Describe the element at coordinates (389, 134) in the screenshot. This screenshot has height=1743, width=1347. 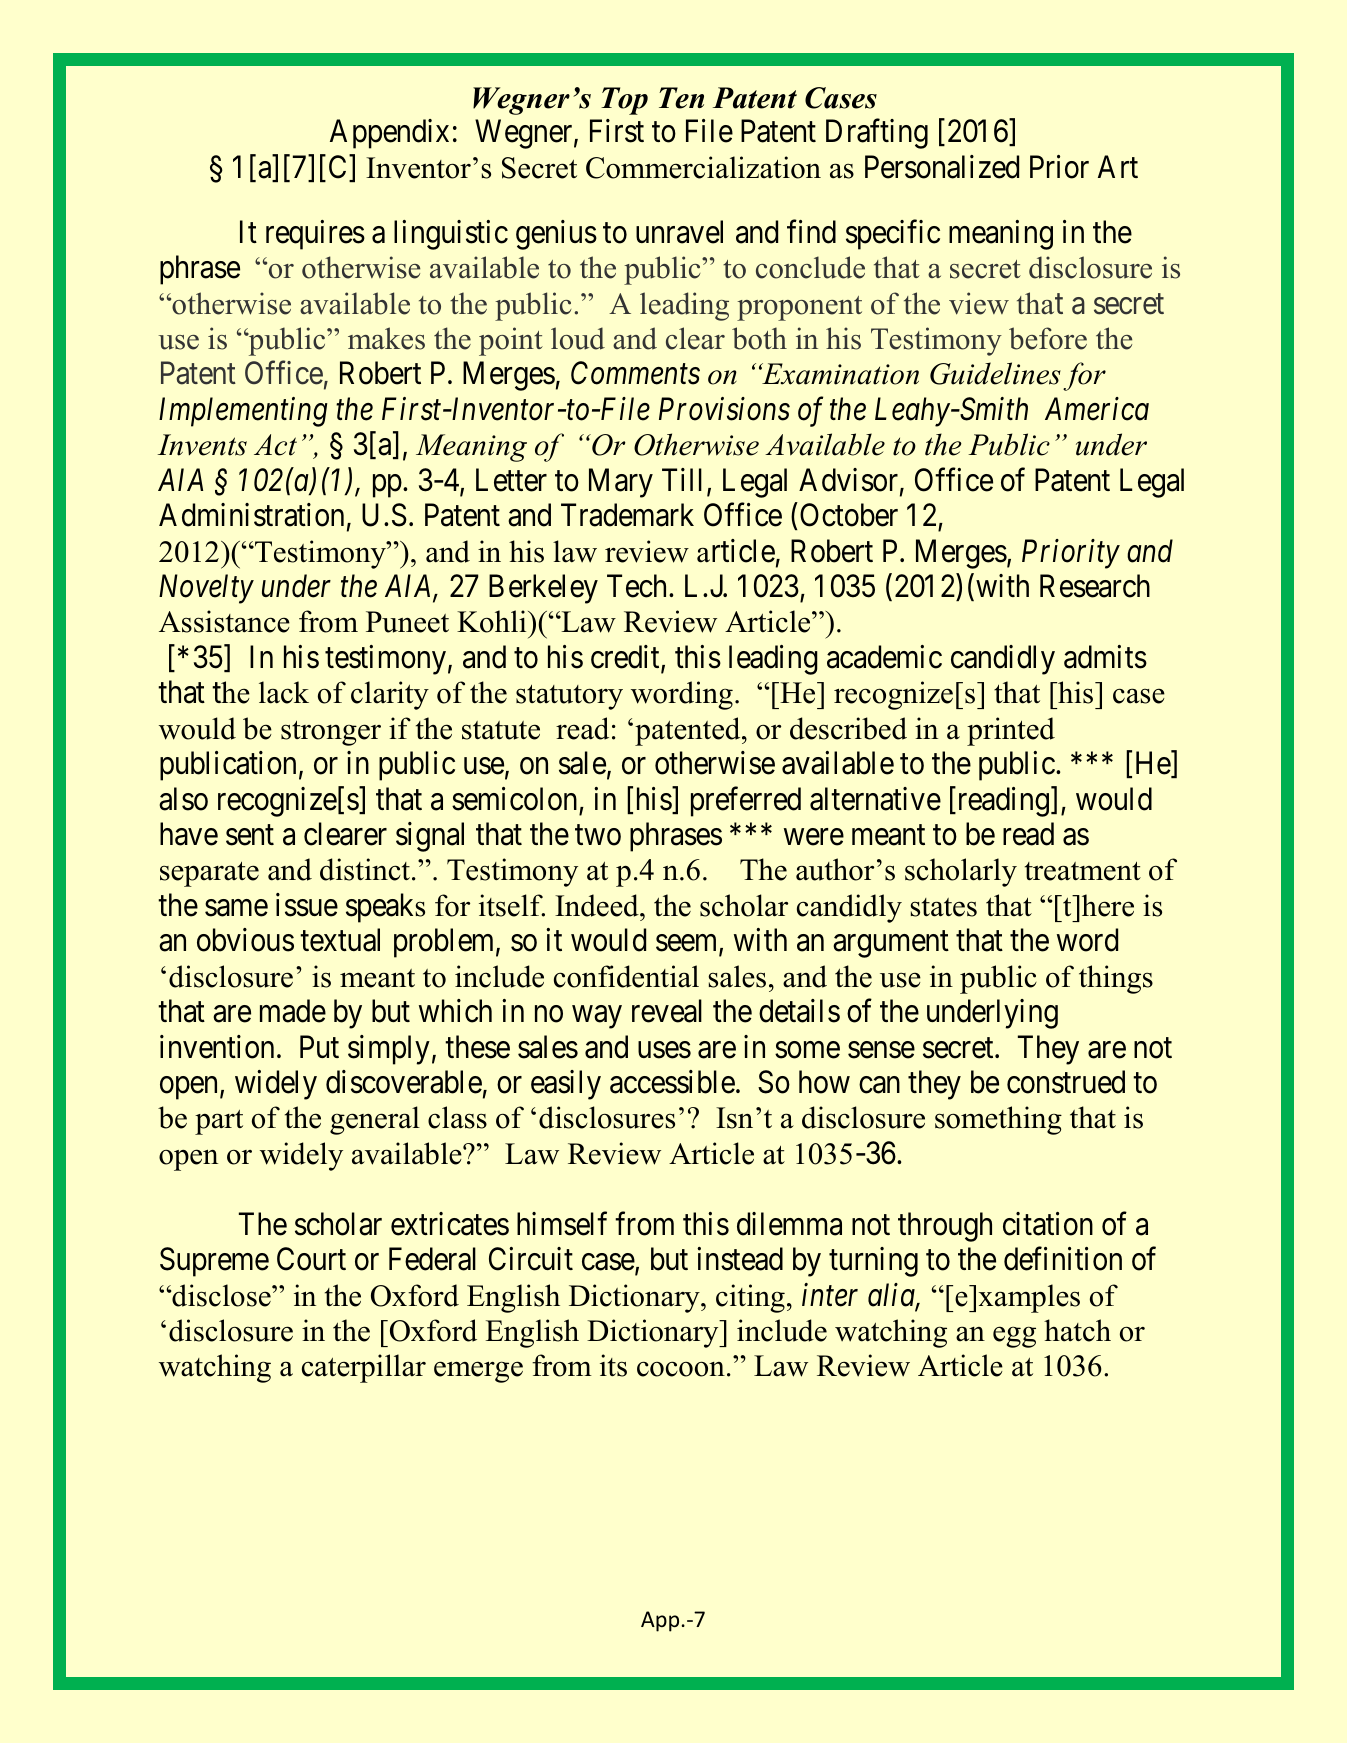
I see `Appendix` at that location.
